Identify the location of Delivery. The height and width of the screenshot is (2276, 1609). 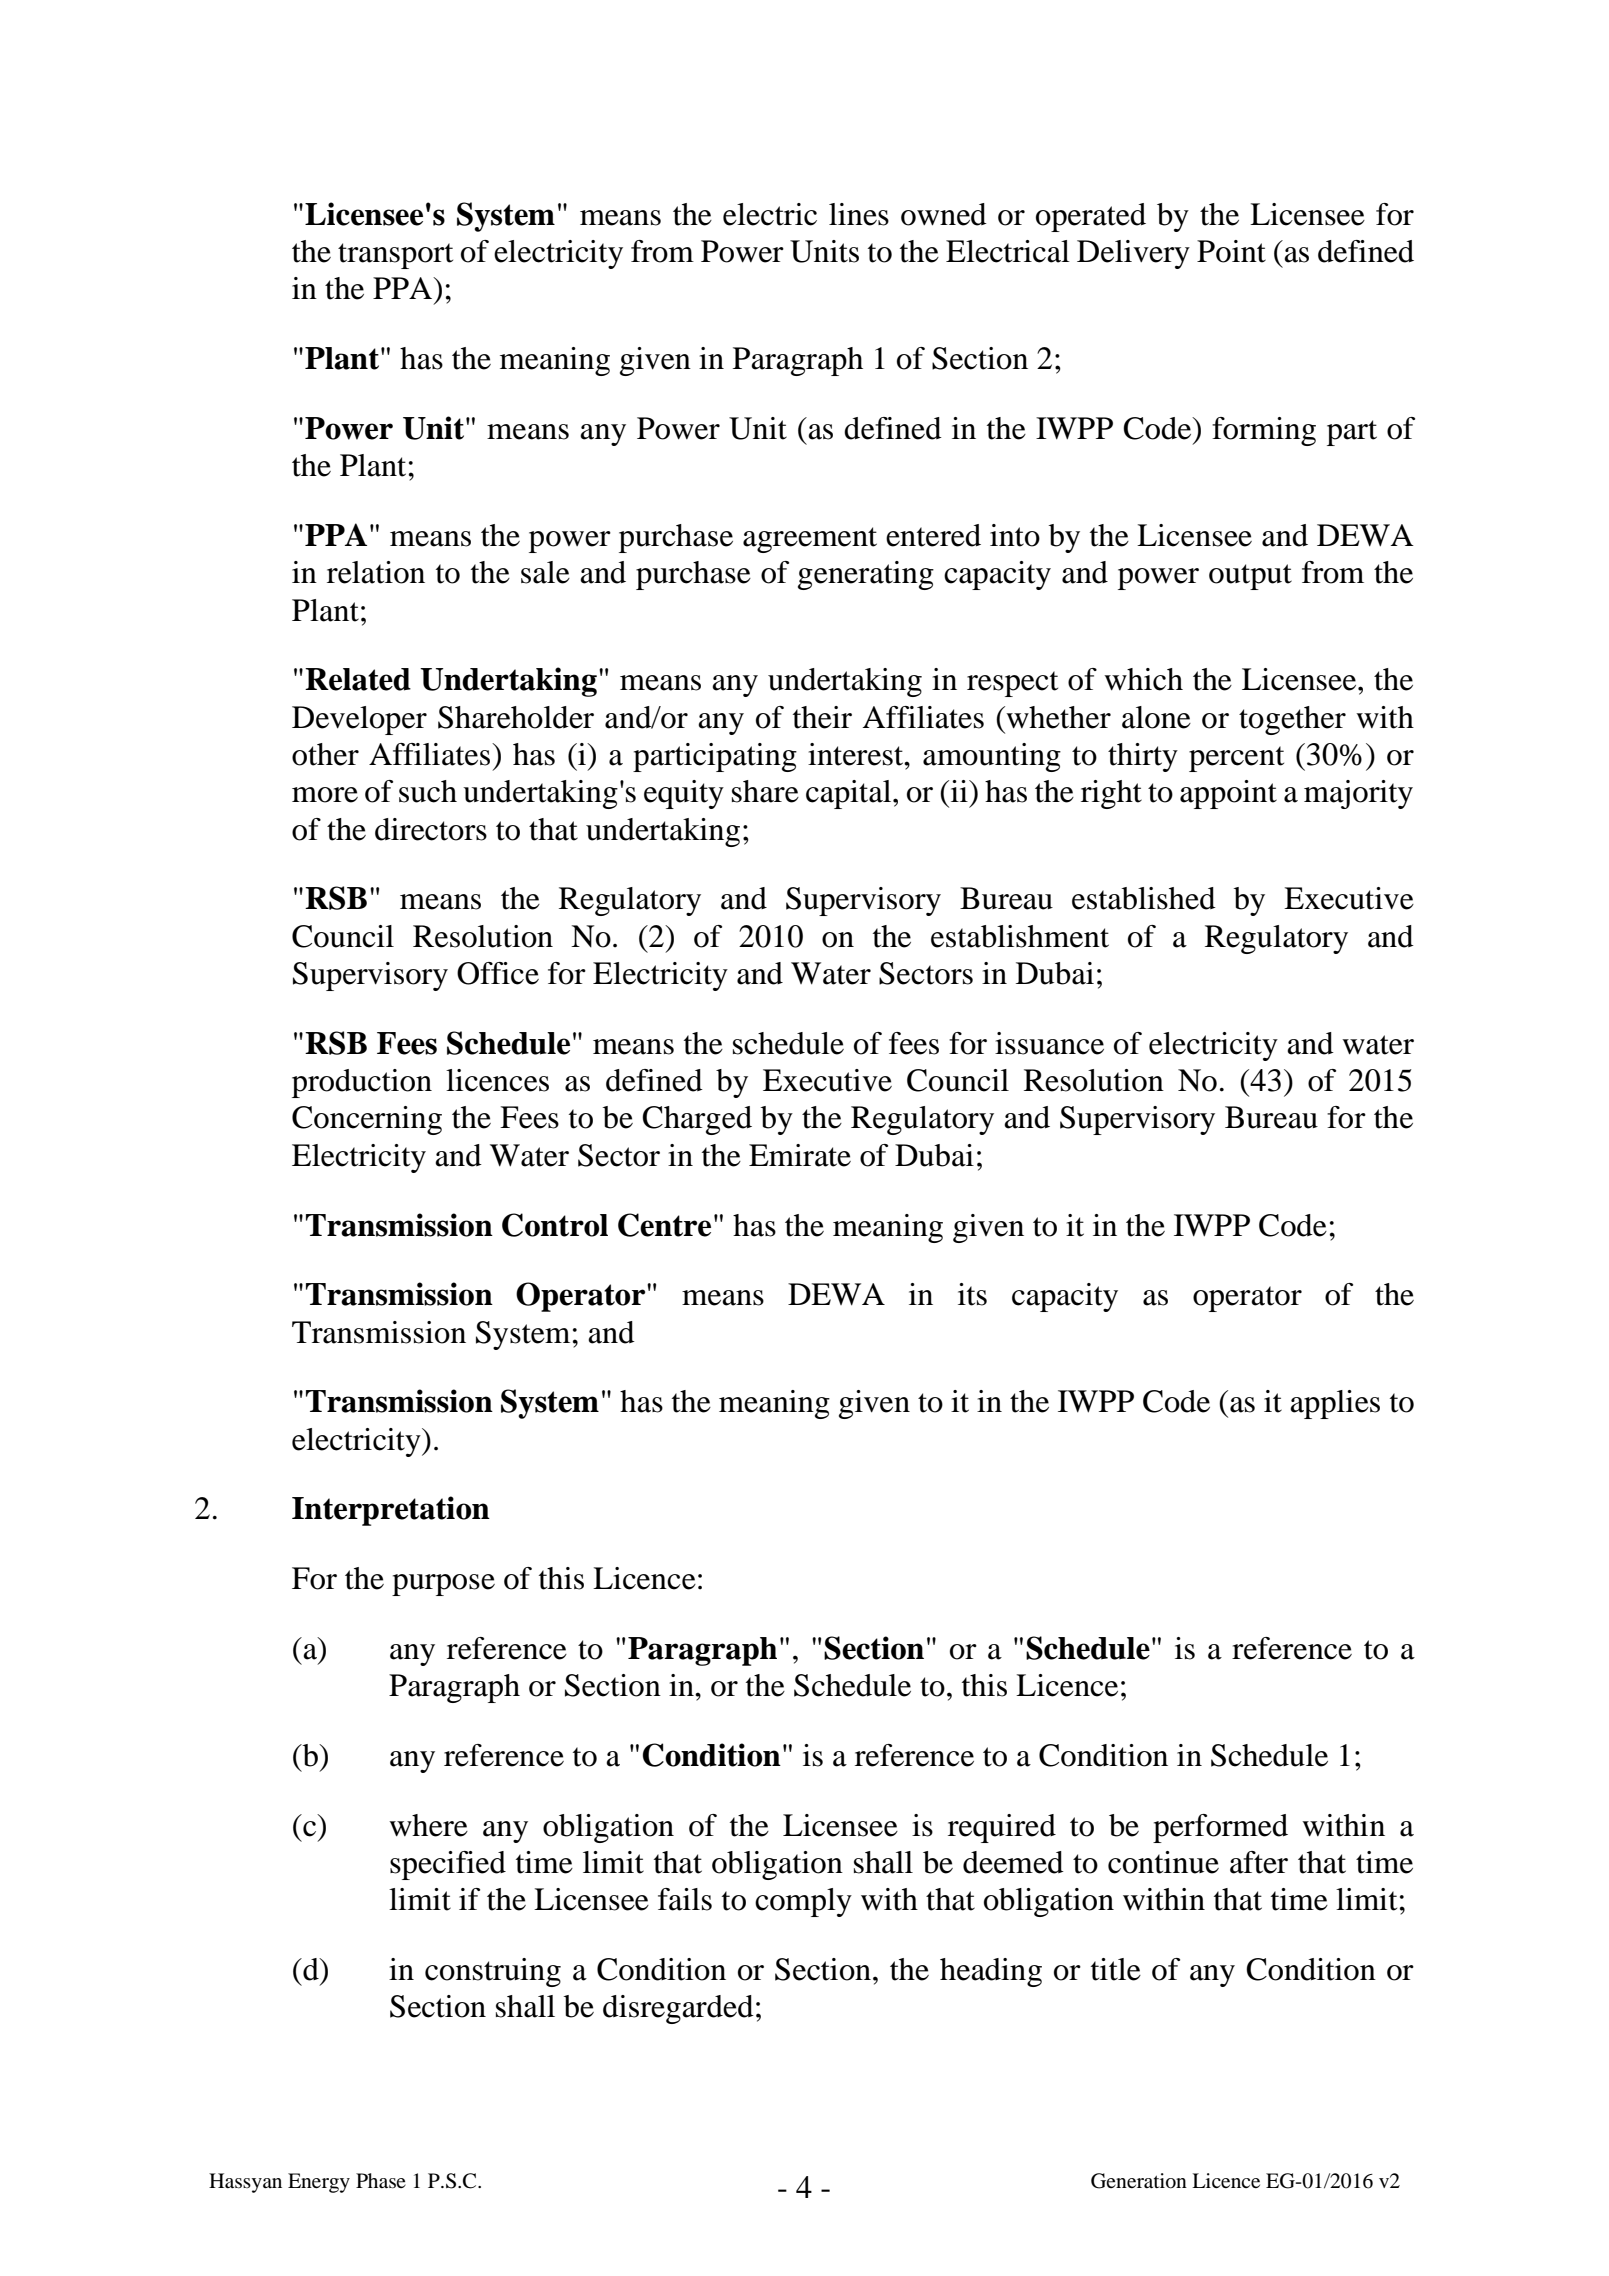
(1133, 254).
